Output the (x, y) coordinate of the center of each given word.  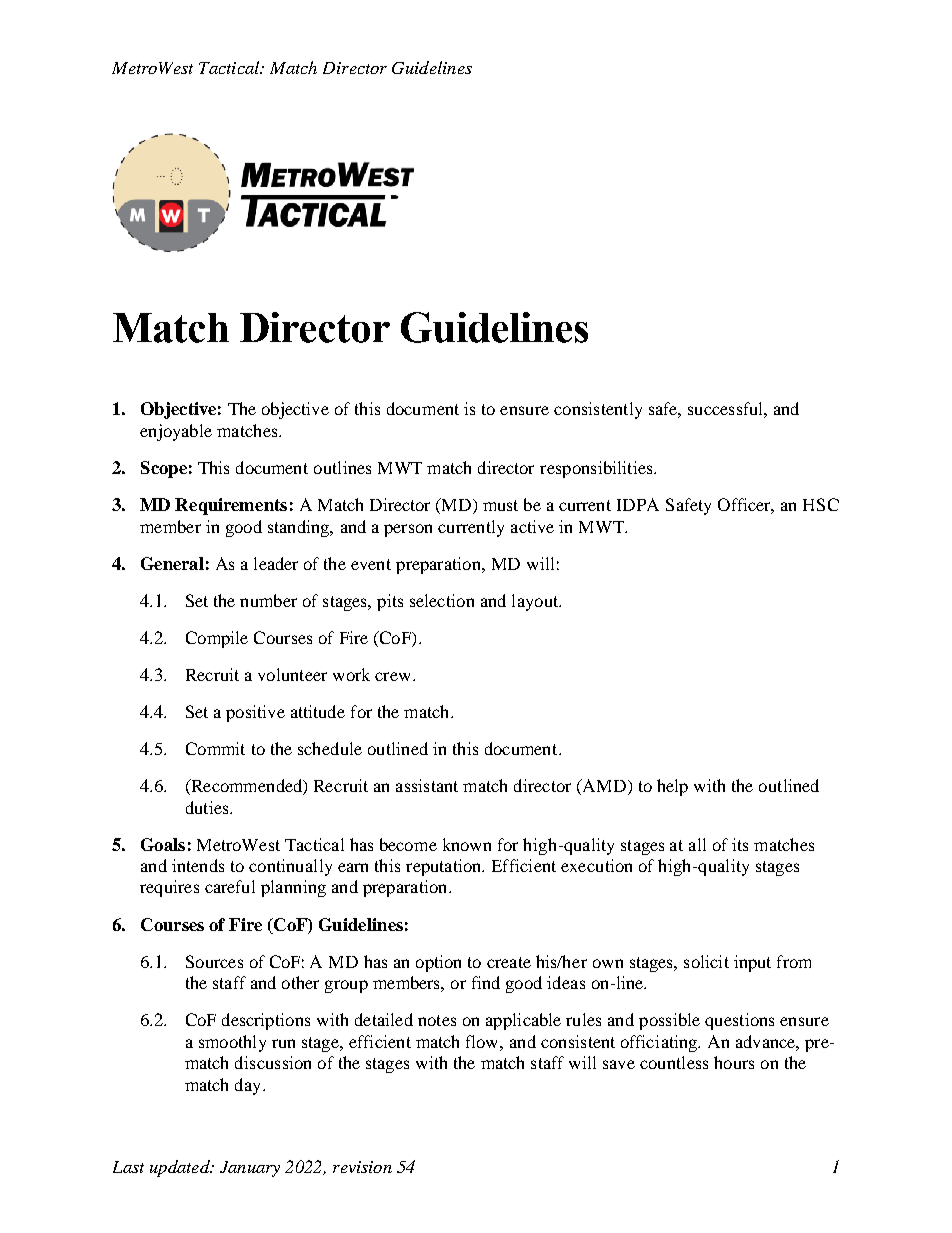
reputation (445, 867)
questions (739, 1021)
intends (198, 865)
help (672, 787)
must (500, 505)
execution (596, 865)
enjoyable (176, 432)
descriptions (266, 1021)
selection (442, 600)
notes (437, 1020)
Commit (215, 748)
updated (181, 1168)
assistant (427, 785)
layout (536, 602)
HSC (821, 504)
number (268, 600)
